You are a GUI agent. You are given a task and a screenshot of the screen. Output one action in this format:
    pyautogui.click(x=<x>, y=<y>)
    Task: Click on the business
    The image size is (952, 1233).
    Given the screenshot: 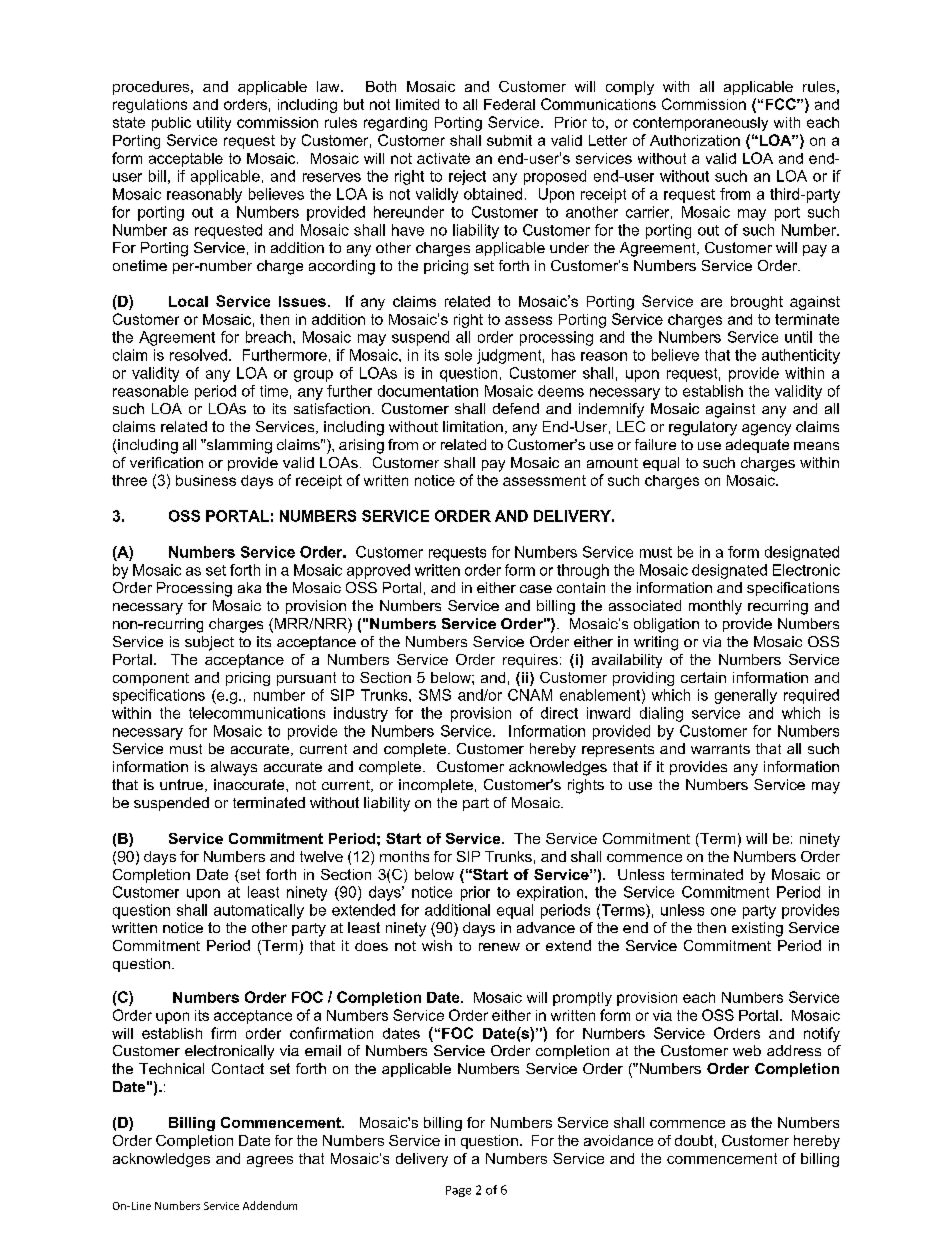 What is the action you would take?
    pyautogui.click(x=206, y=480)
